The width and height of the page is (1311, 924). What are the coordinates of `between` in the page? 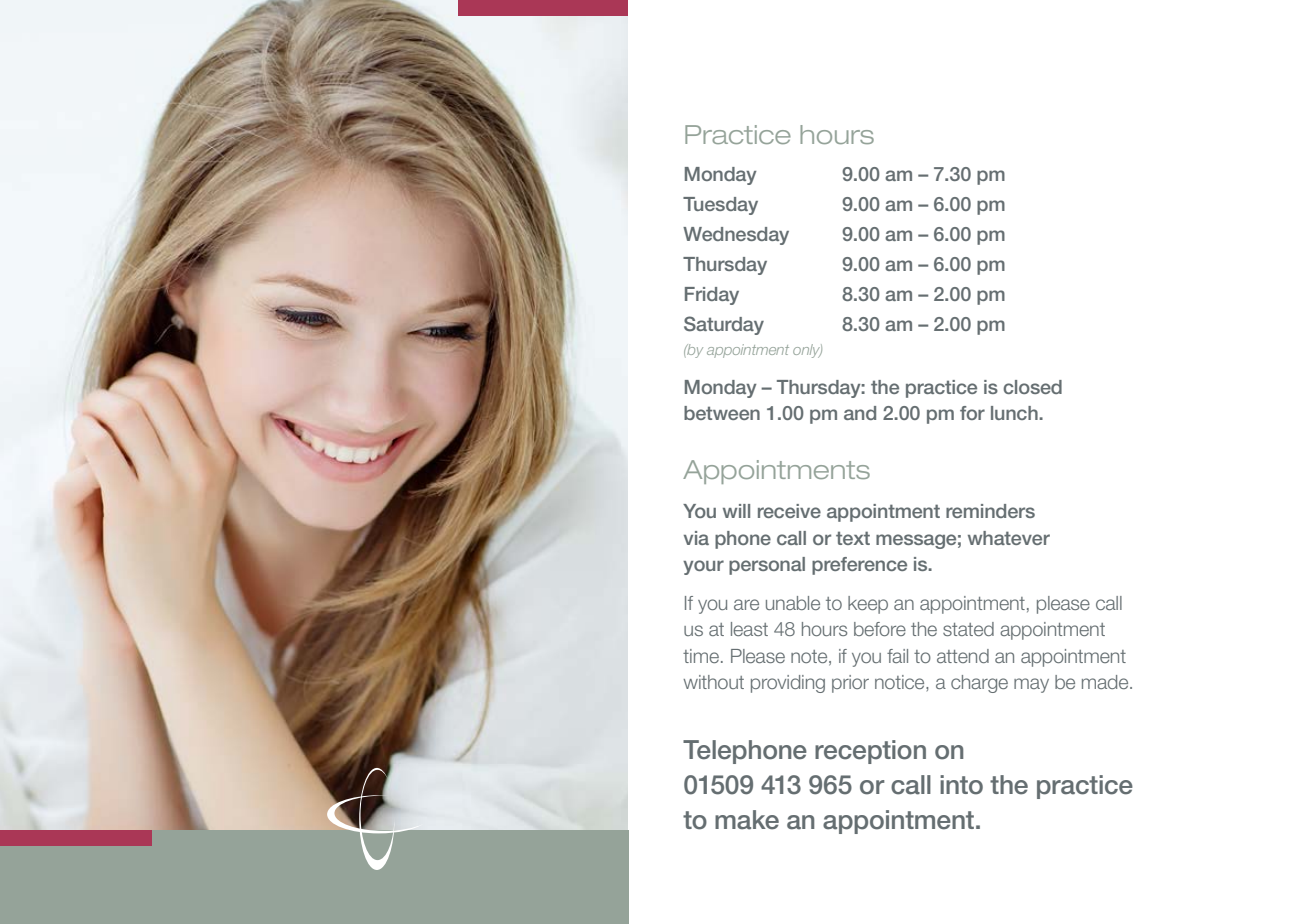 It's located at (722, 413).
